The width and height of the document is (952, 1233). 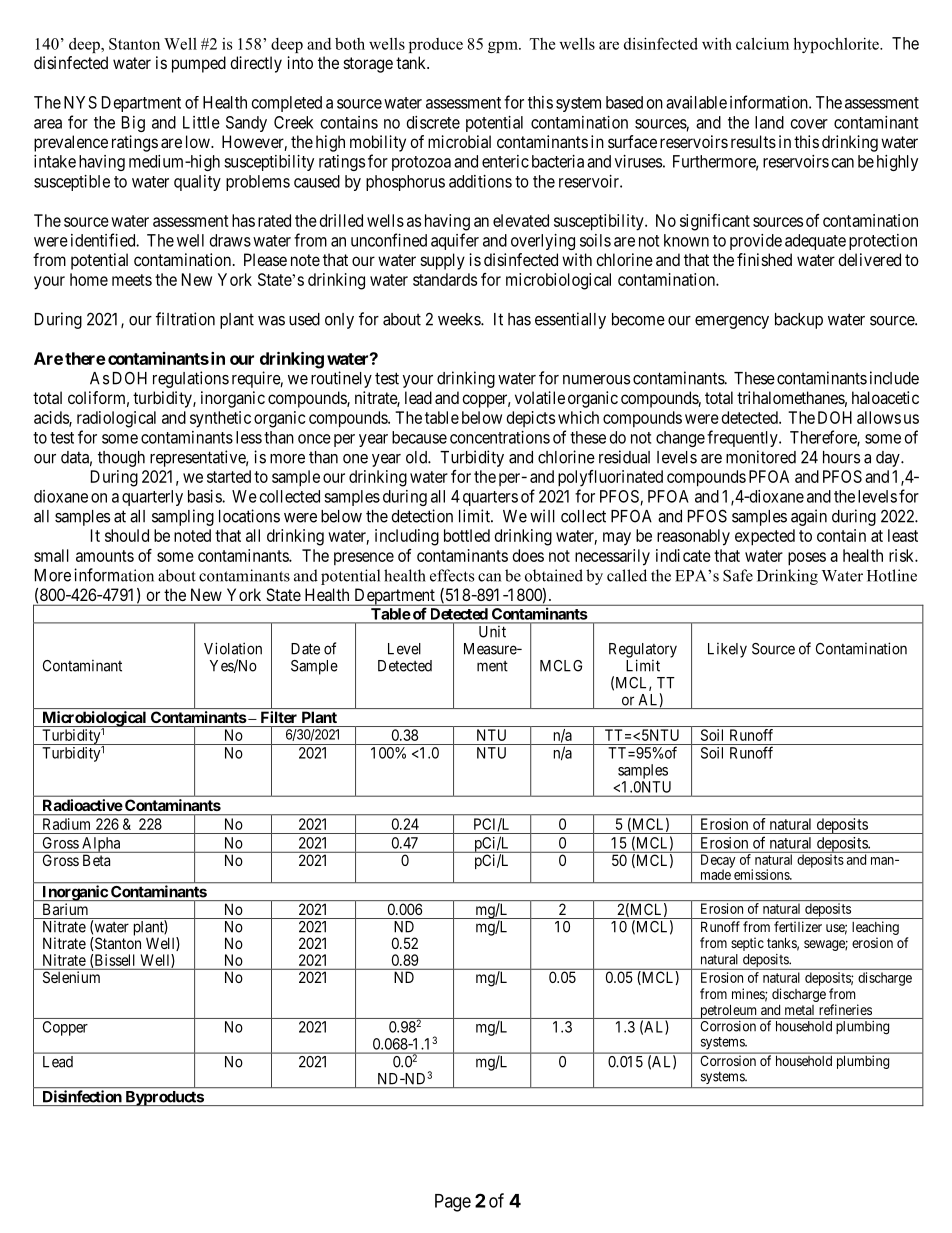 I want to click on hypochlorite, so click(x=837, y=45).
